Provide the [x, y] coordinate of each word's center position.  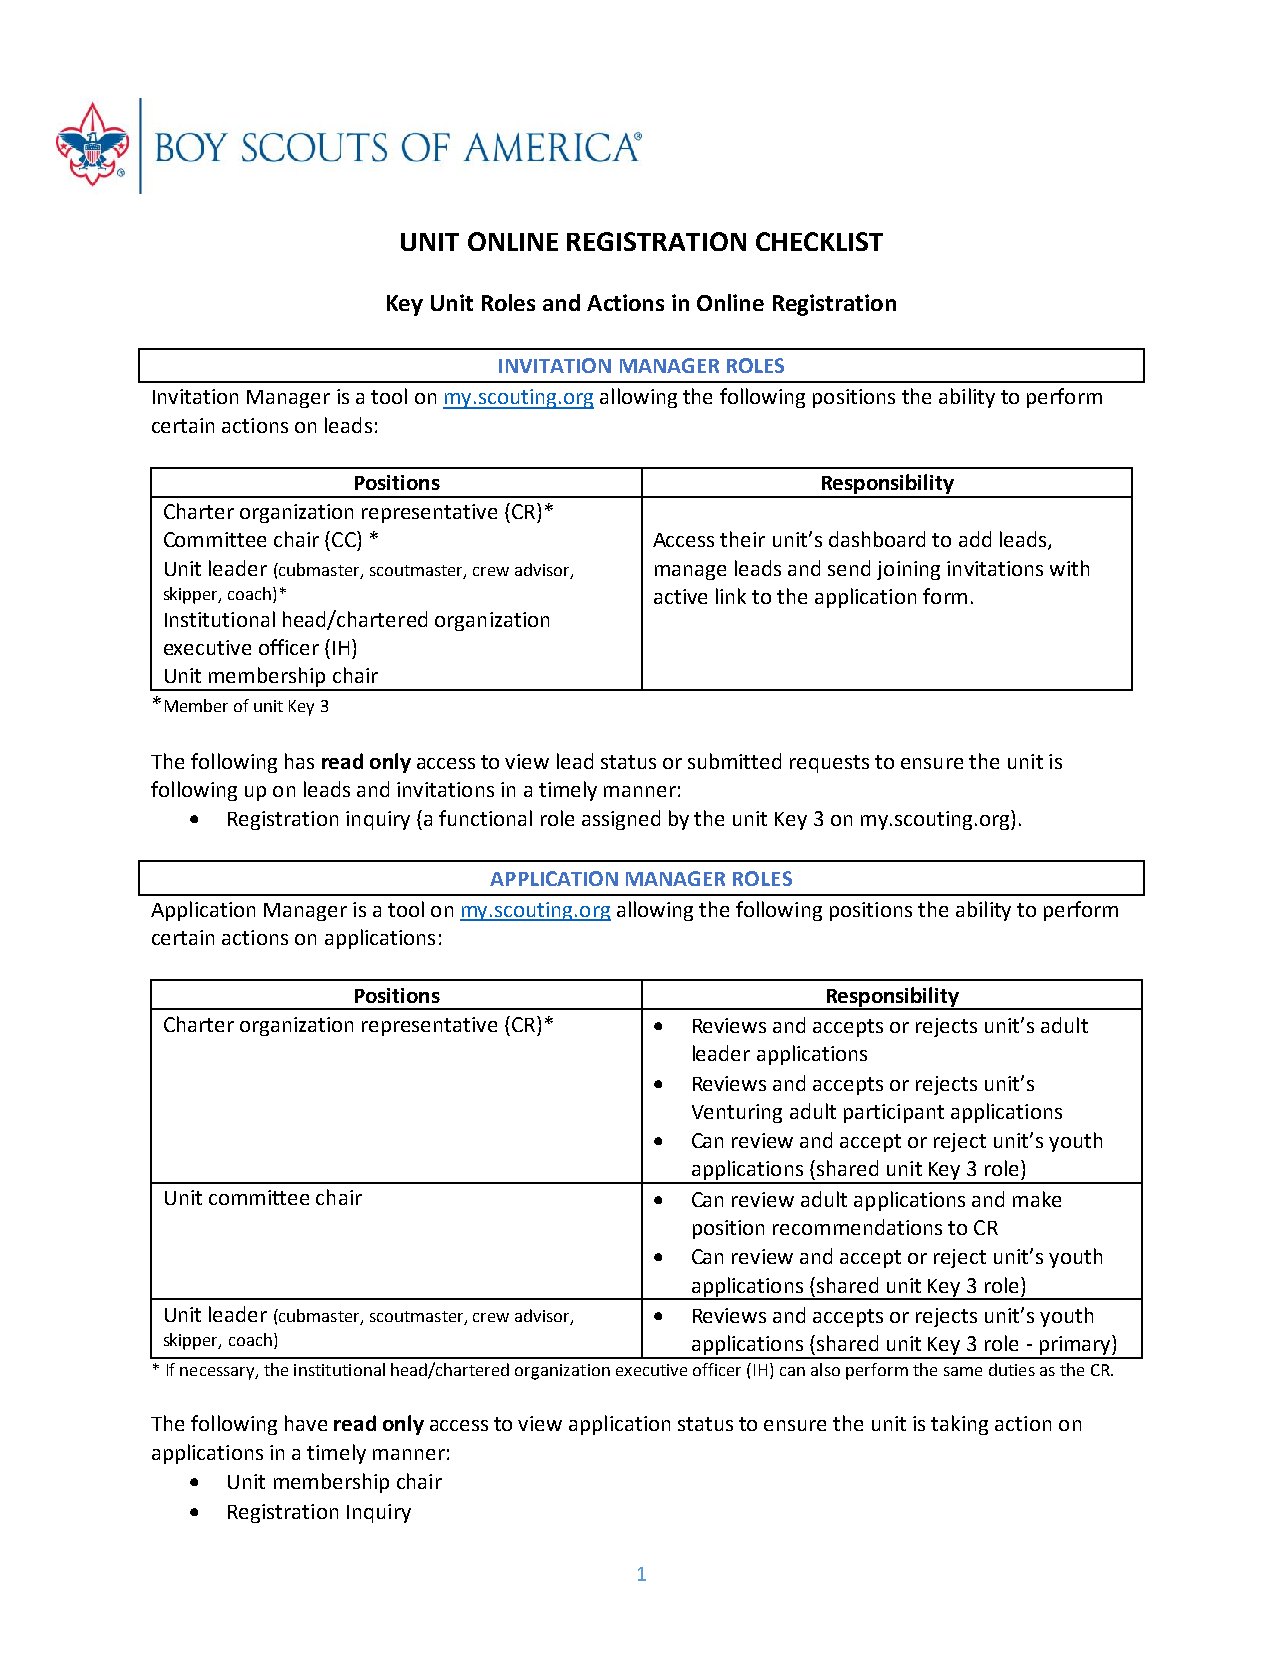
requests [829, 764]
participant [894, 1113]
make [1037, 1199]
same [963, 1371]
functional [485, 818]
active [680, 596]
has [299, 761]
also [825, 1369]
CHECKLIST [819, 241]
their [742, 539]
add [975, 539]
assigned [621, 820]
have [306, 1423]
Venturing [737, 1113]
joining [908, 570]
